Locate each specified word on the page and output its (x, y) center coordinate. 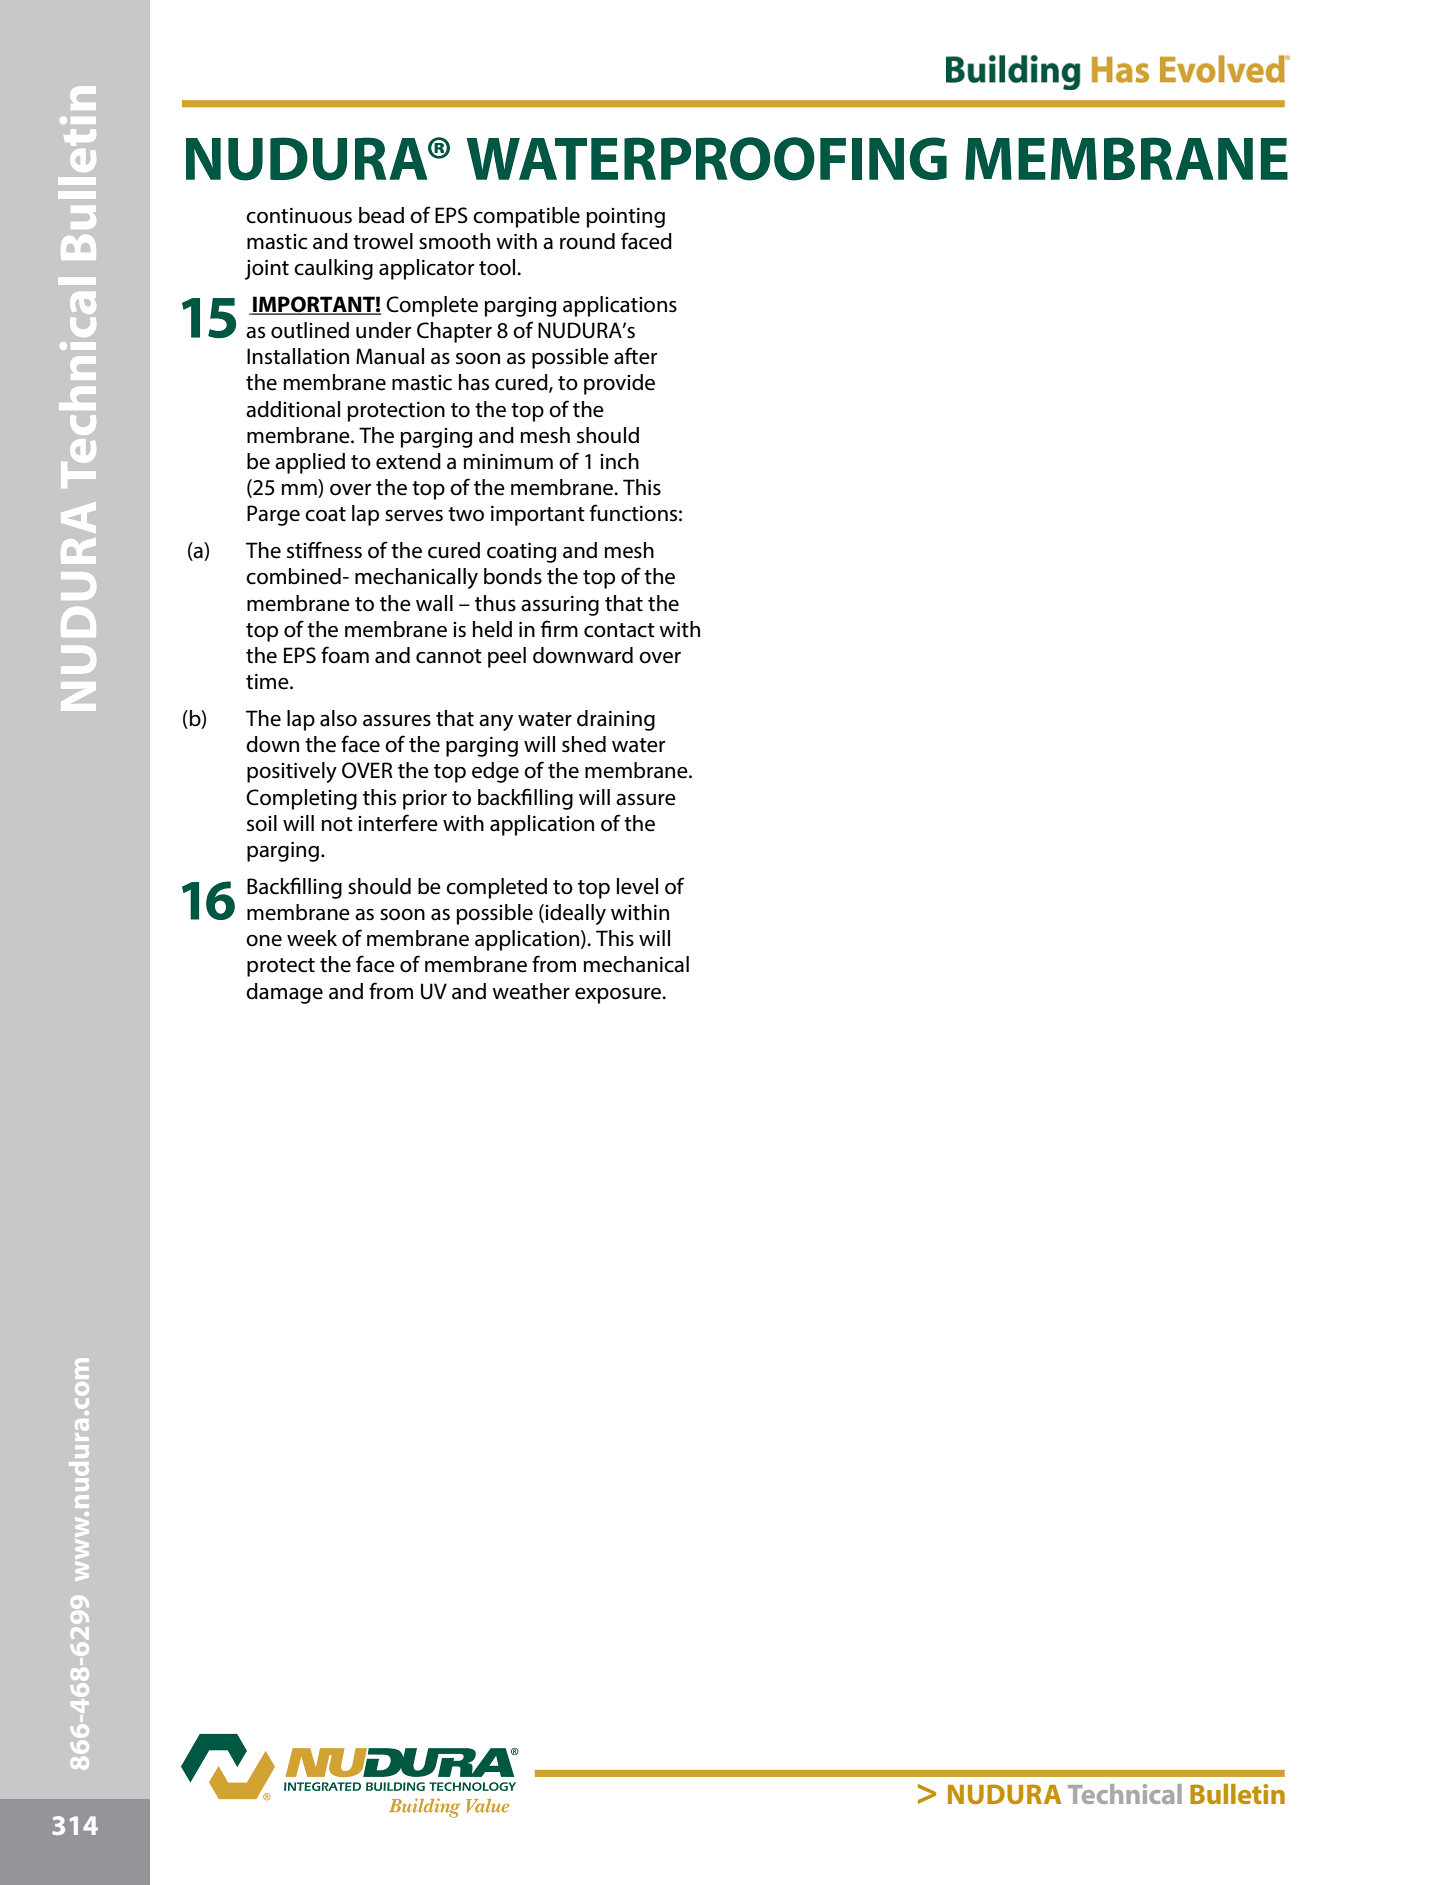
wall (434, 603)
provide (619, 384)
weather (531, 991)
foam (345, 655)
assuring (560, 605)
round (587, 241)
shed (584, 744)
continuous (299, 215)
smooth (454, 241)
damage (284, 993)
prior (425, 799)
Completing (301, 799)
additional (293, 409)
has (474, 382)
